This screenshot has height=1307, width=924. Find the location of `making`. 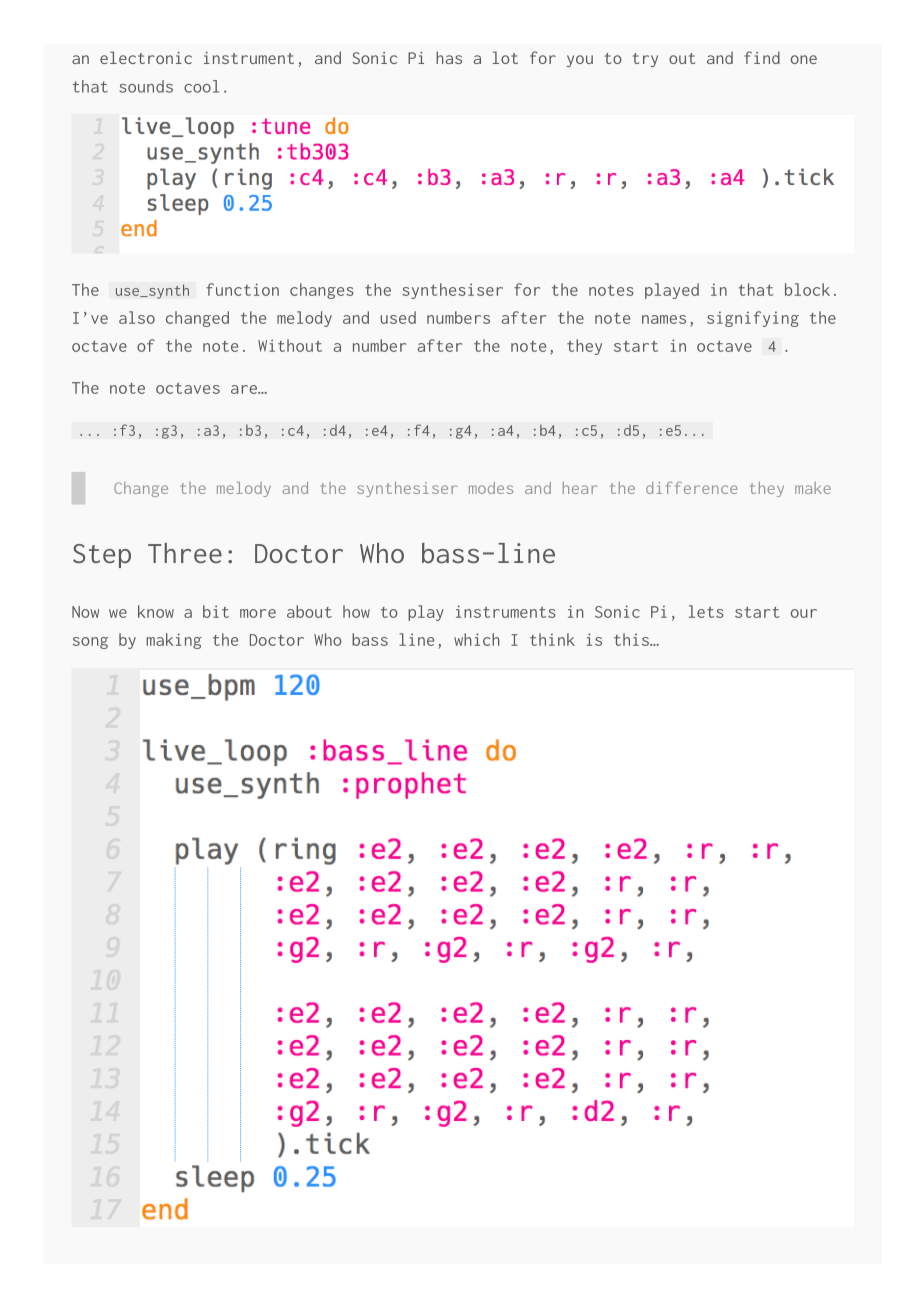

making is located at coordinates (174, 641).
